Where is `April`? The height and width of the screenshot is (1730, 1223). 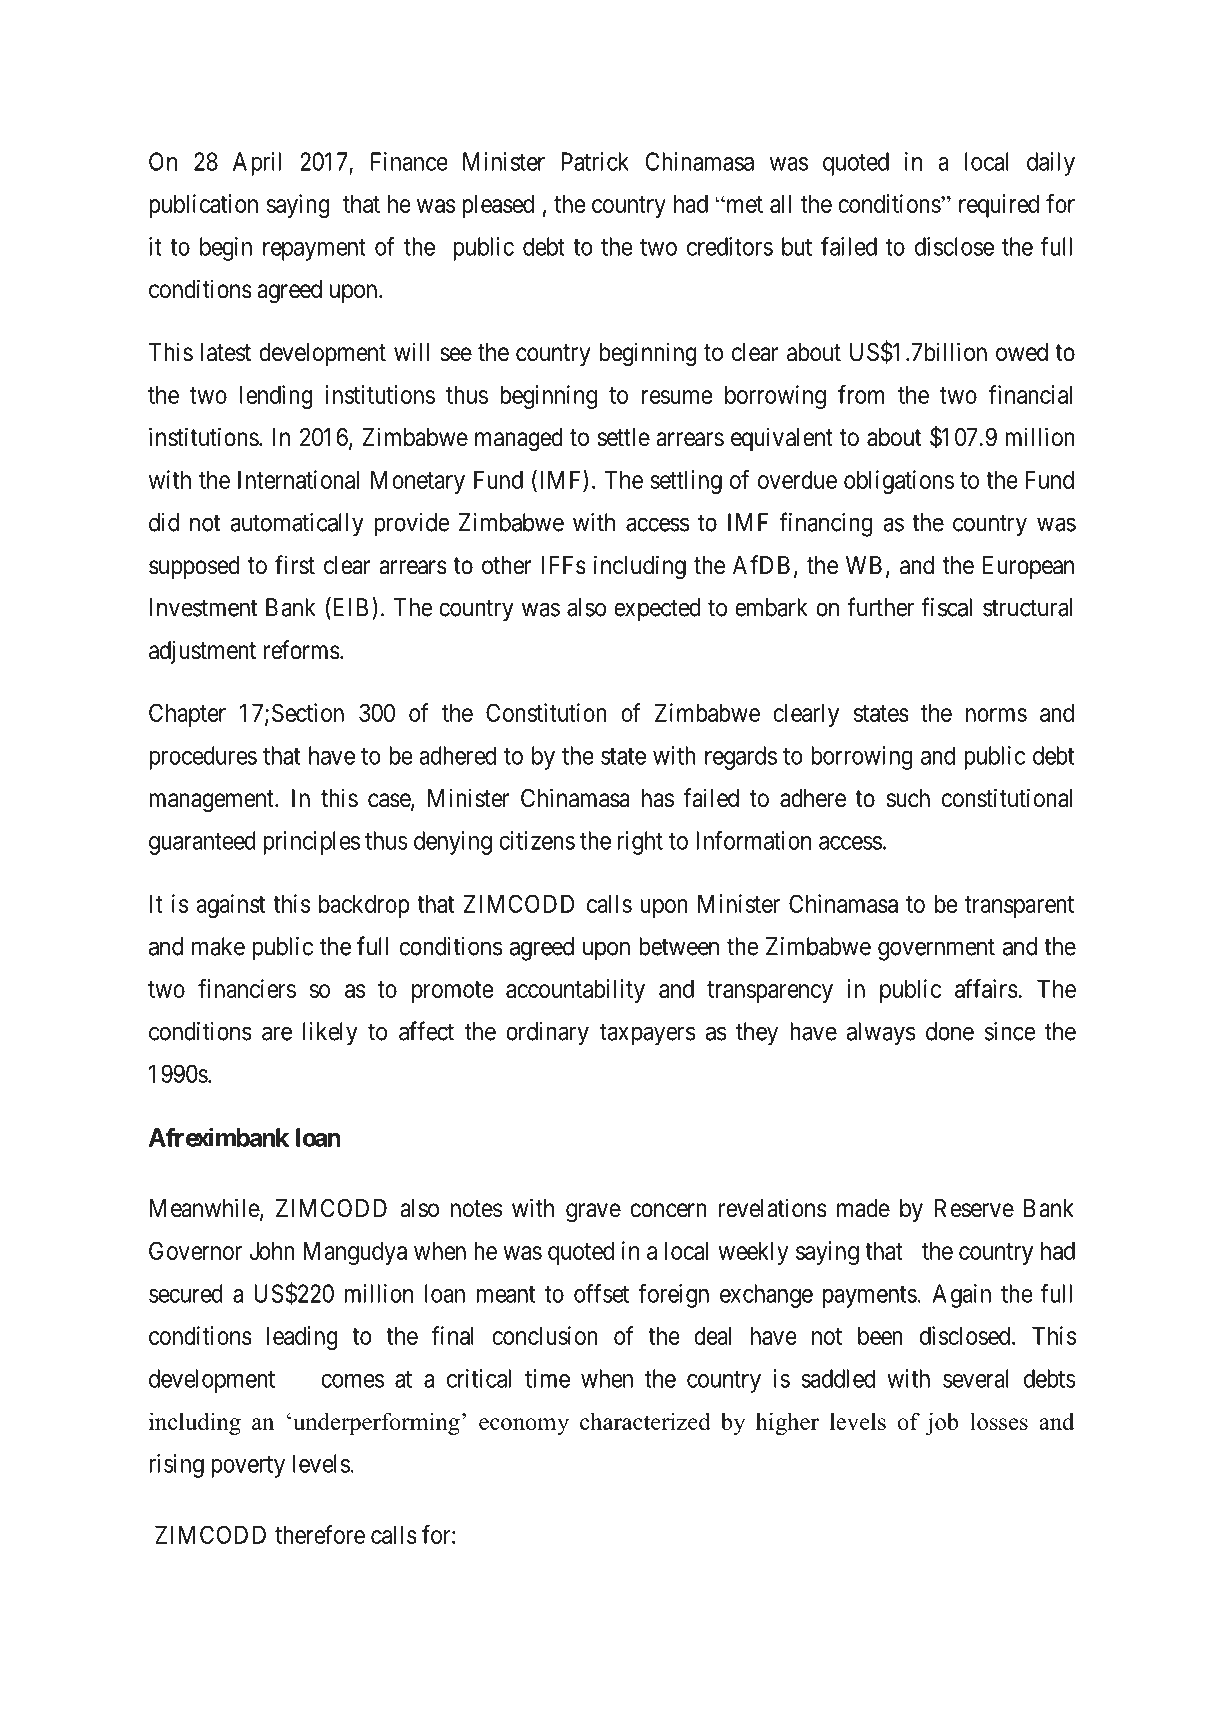
April is located at coordinates (257, 164).
